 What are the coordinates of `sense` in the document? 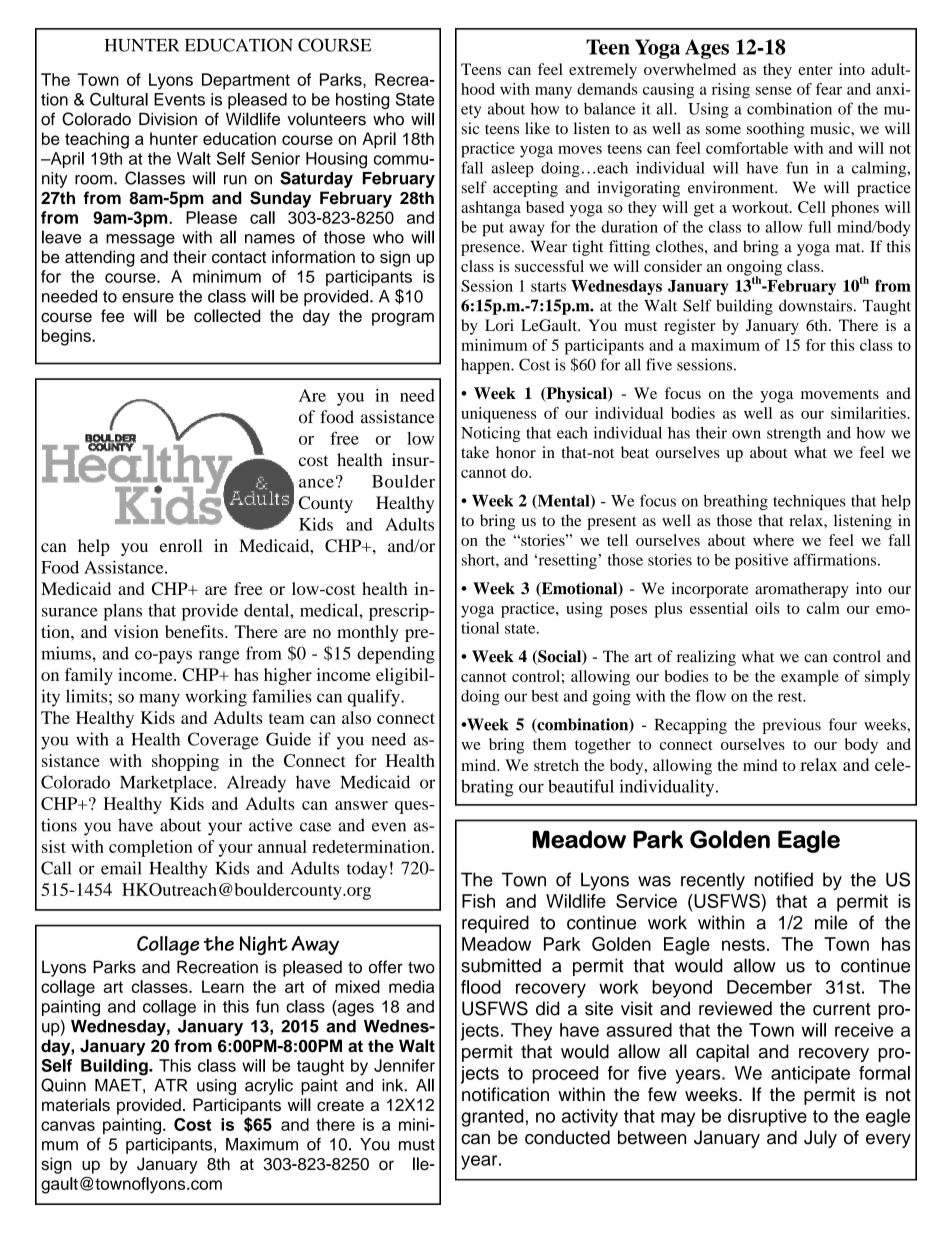 It's located at (774, 90).
